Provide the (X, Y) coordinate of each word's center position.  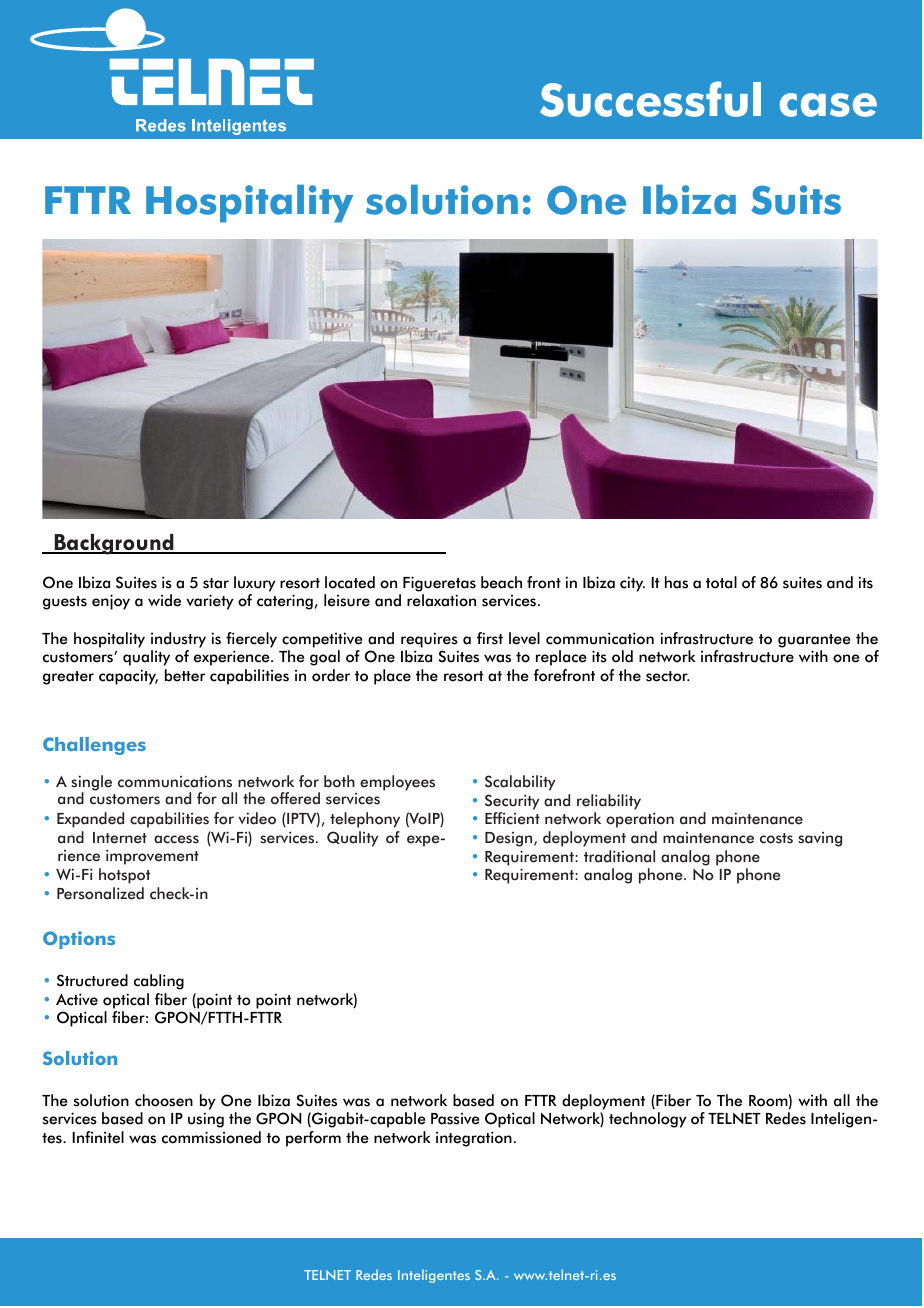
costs (776, 838)
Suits (796, 200)
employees (397, 783)
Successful (650, 99)
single (91, 784)
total (721, 582)
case (828, 105)
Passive (455, 1119)
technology (648, 1120)
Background (114, 544)
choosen (164, 1100)
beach (501, 582)
